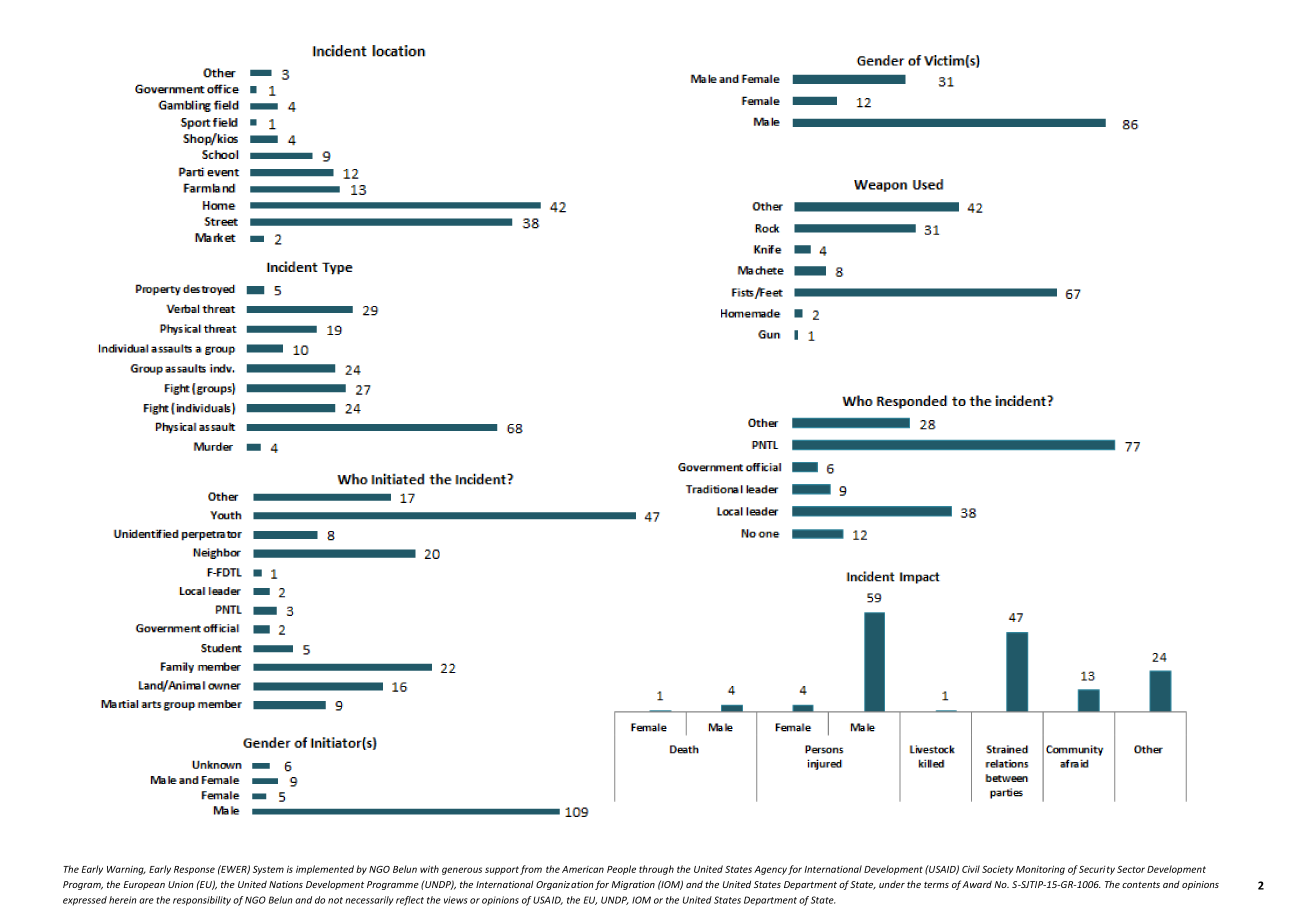 The width and height of the document is (1307, 924). What do you see at coordinates (194, 870) in the document?
I see `Response` at bounding box center [194, 870].
